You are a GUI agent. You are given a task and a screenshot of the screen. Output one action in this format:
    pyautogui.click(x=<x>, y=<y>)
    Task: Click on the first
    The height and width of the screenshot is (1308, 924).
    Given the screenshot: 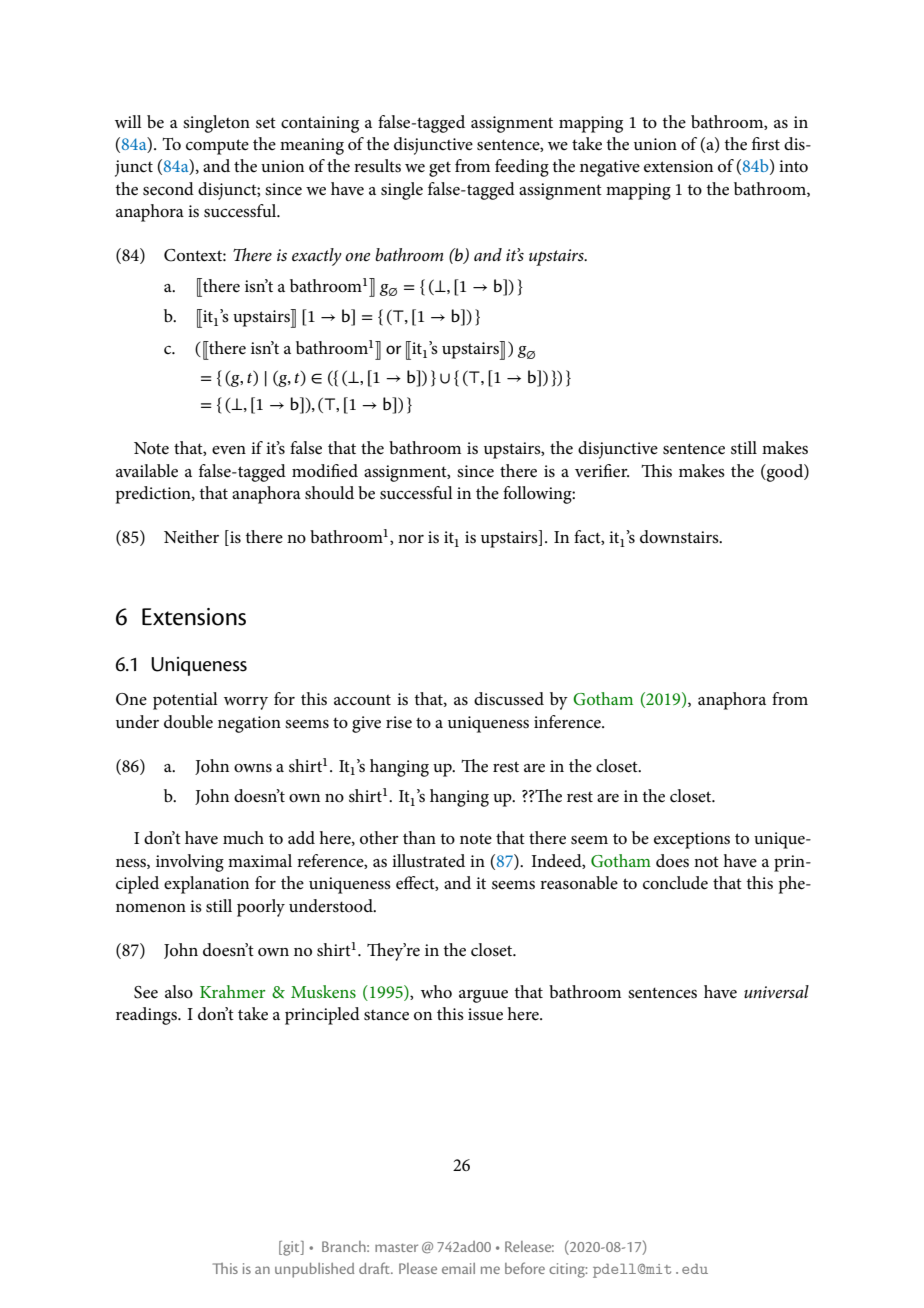 What is the action you would take?
    pyautogui.click(x=766, y=144)
